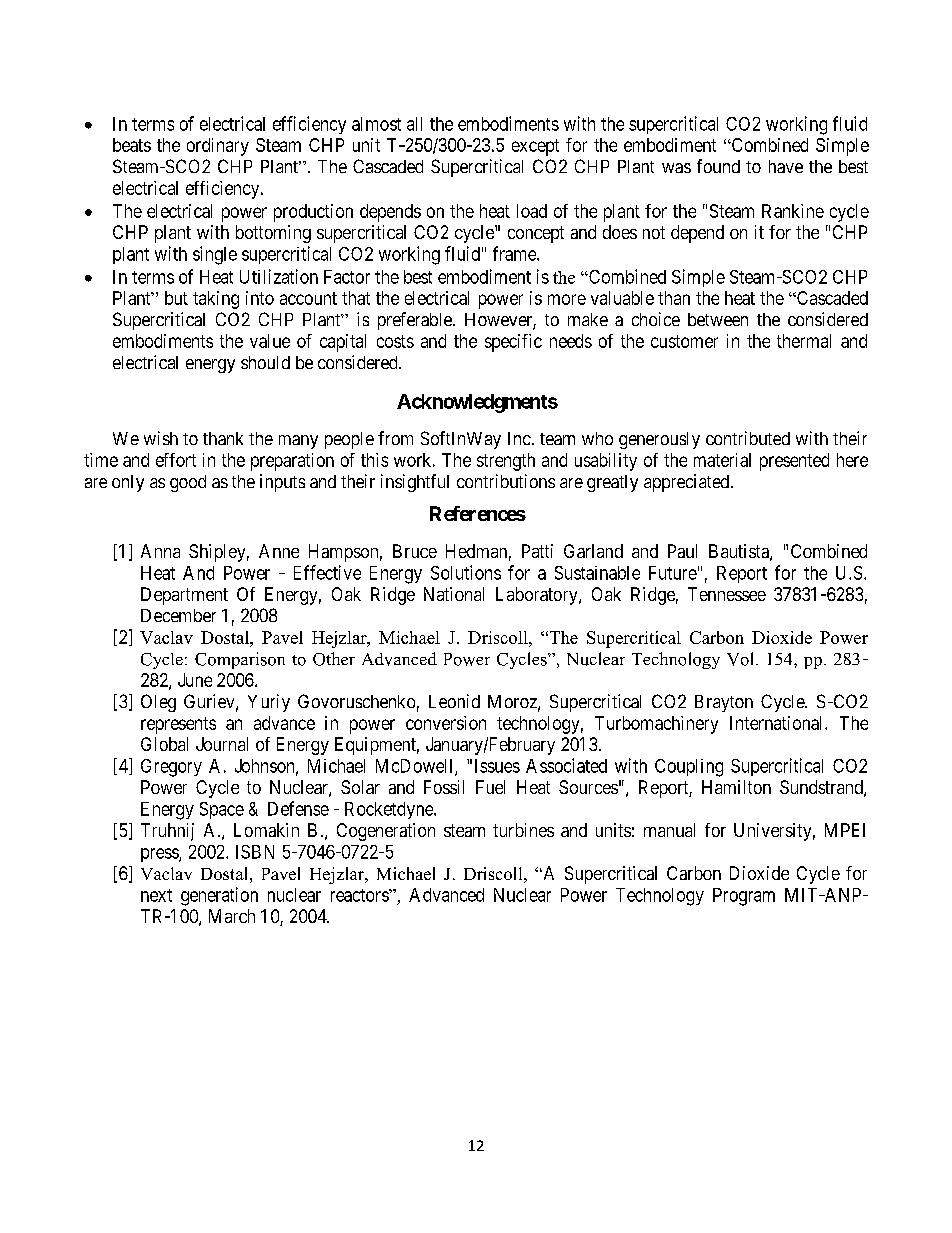 This screenshot has width=952, height=1233. Describe the element at coordinates (216, 300) in the screenshot. I see `taking` at that location.
